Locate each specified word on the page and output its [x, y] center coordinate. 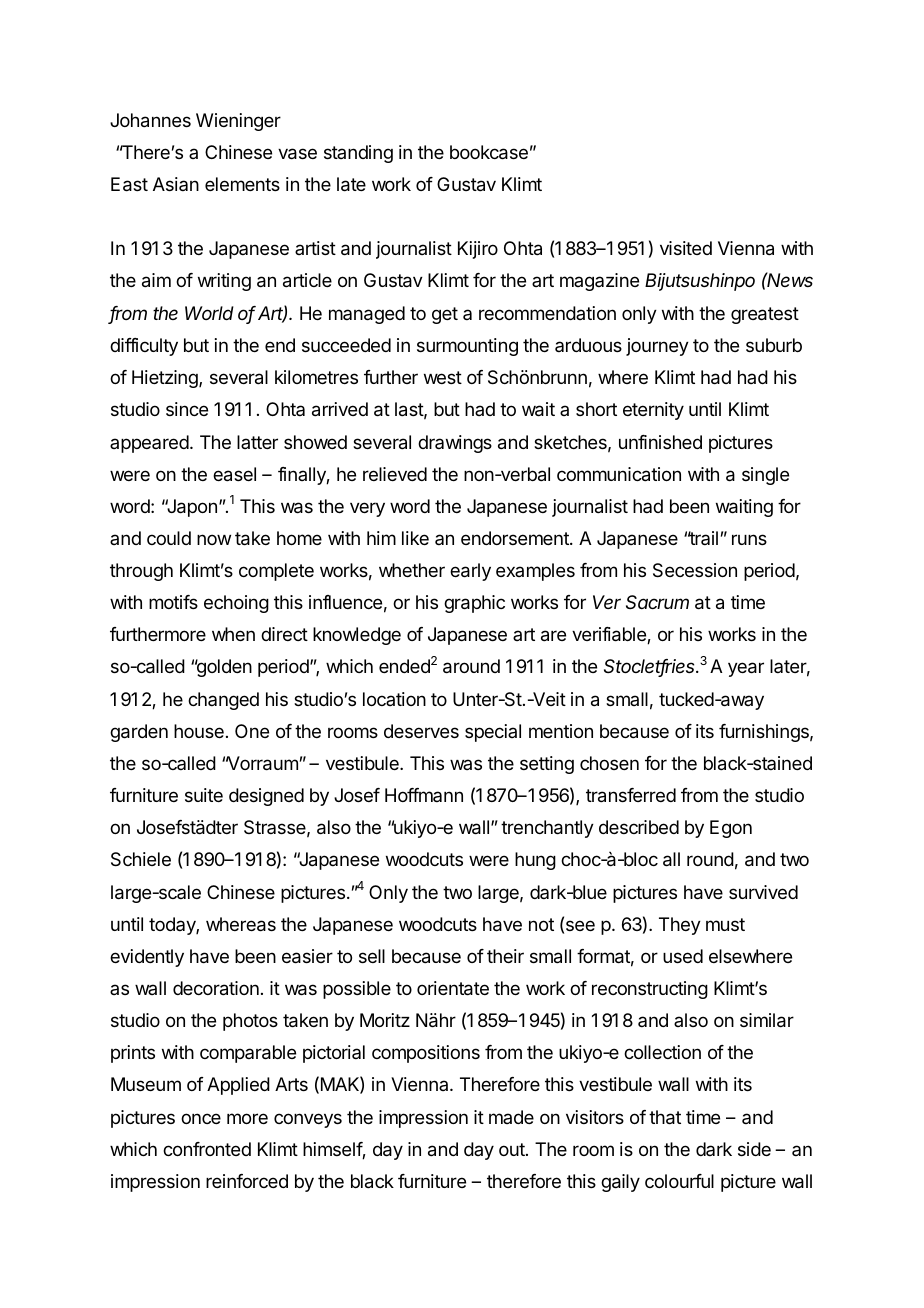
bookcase [489, 152]
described [639, 827]
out [513, 1149]
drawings [455, 444]
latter [257, 442]
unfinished [660, 442]
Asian [176, 184]
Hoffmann [424, 795]
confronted [207, 1149]
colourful [679, 1181]
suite [204, 795]
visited [686, 248]
